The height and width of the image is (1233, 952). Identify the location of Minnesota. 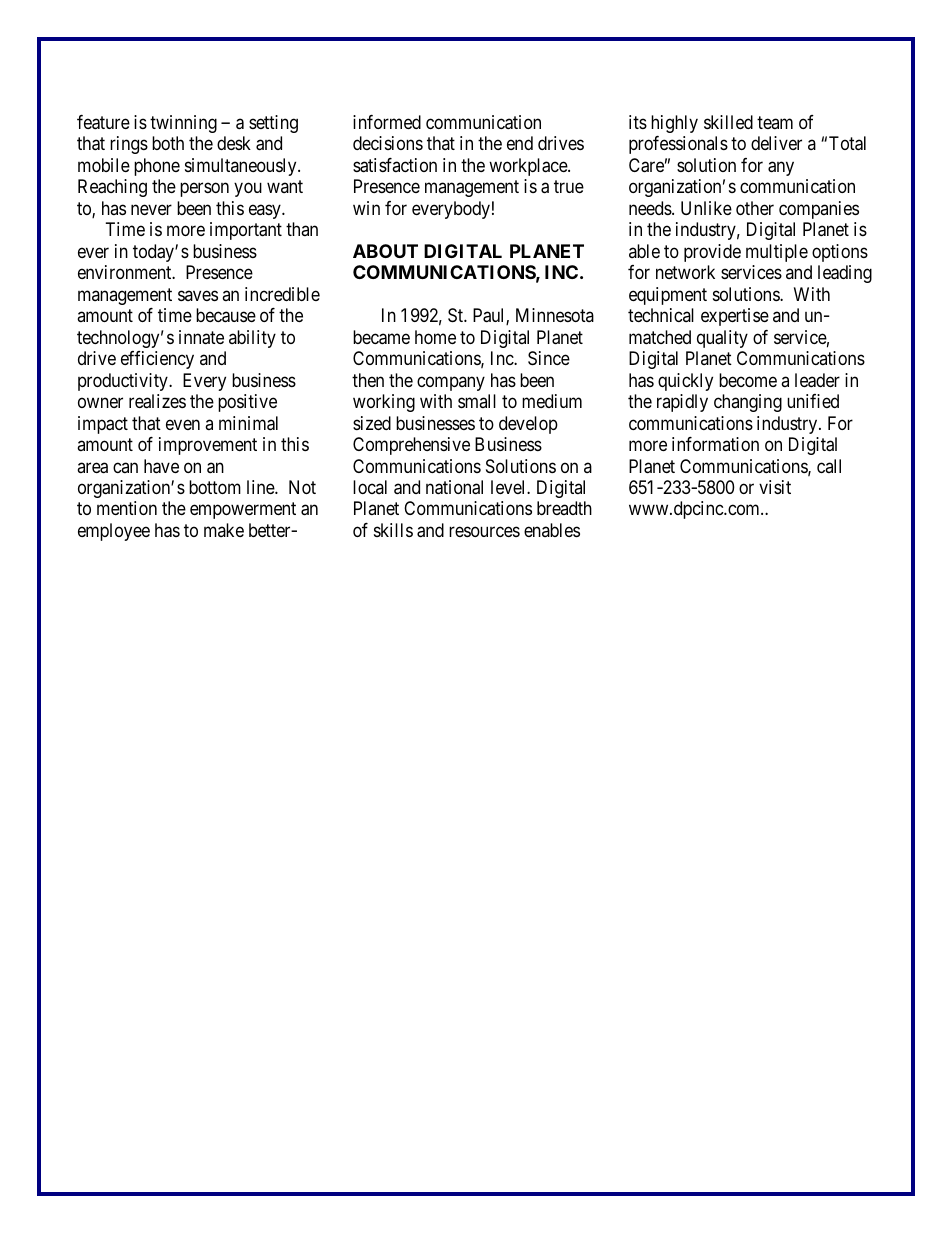
(555, 315).
